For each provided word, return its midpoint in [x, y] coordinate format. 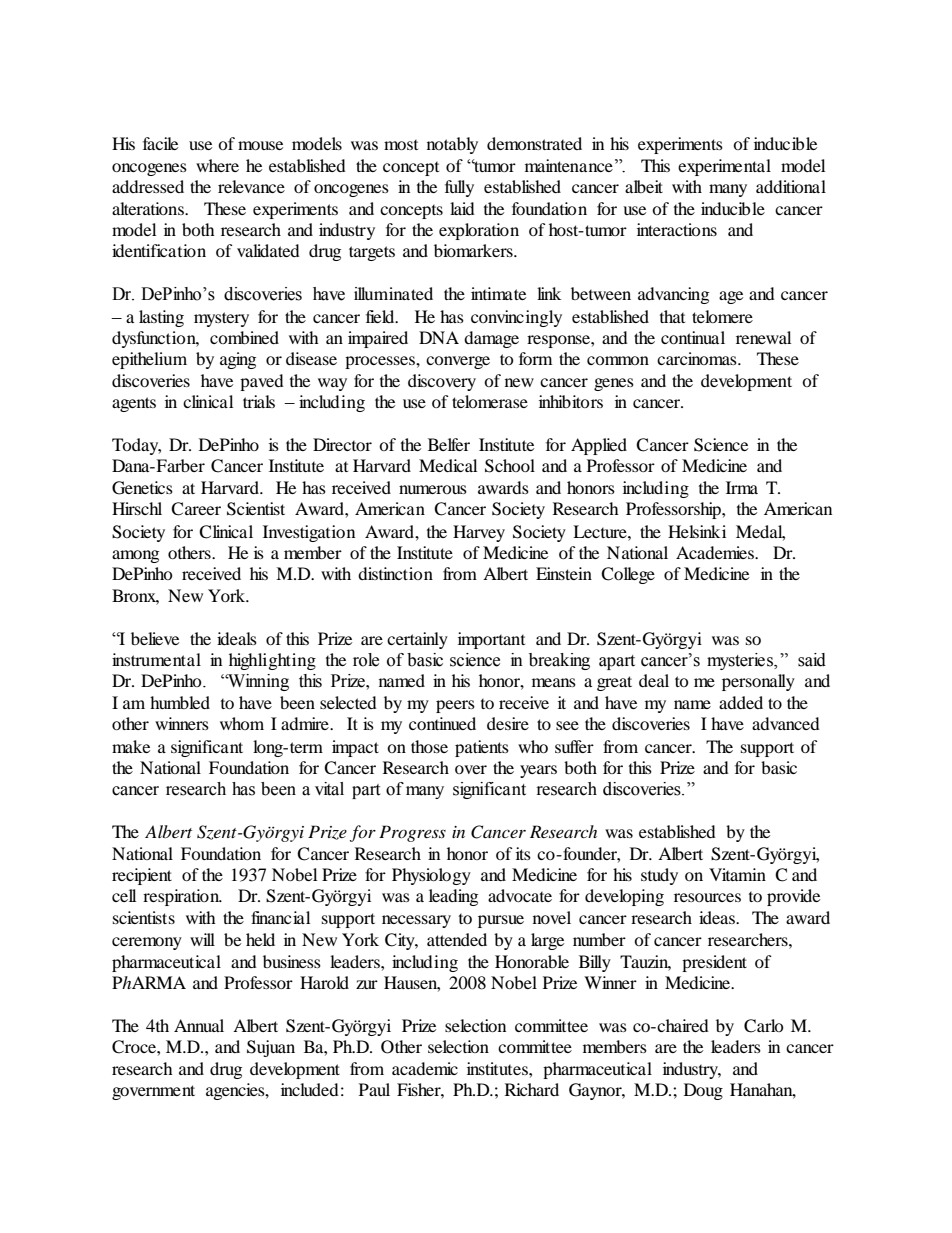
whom [242, 723]
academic [425, 1068]
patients [482, 748]
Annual [199, 1025]
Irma [742, 487]
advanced [786, 723]
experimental [724, 167]
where [217, 165]
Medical [448, 465]
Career [196, 509]
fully [459, 188]
